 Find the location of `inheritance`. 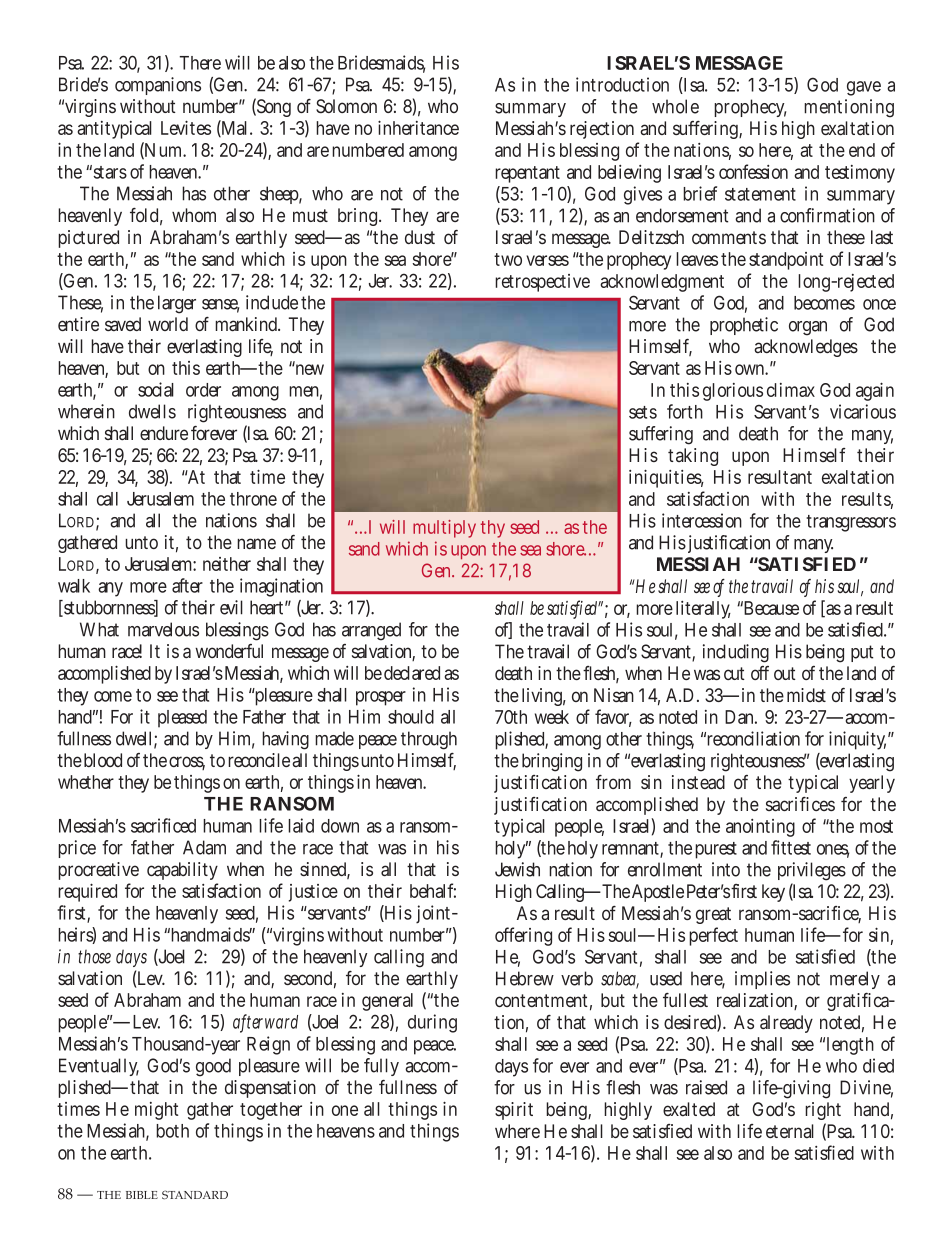

inheritance is located at coordinates (418, 127).
